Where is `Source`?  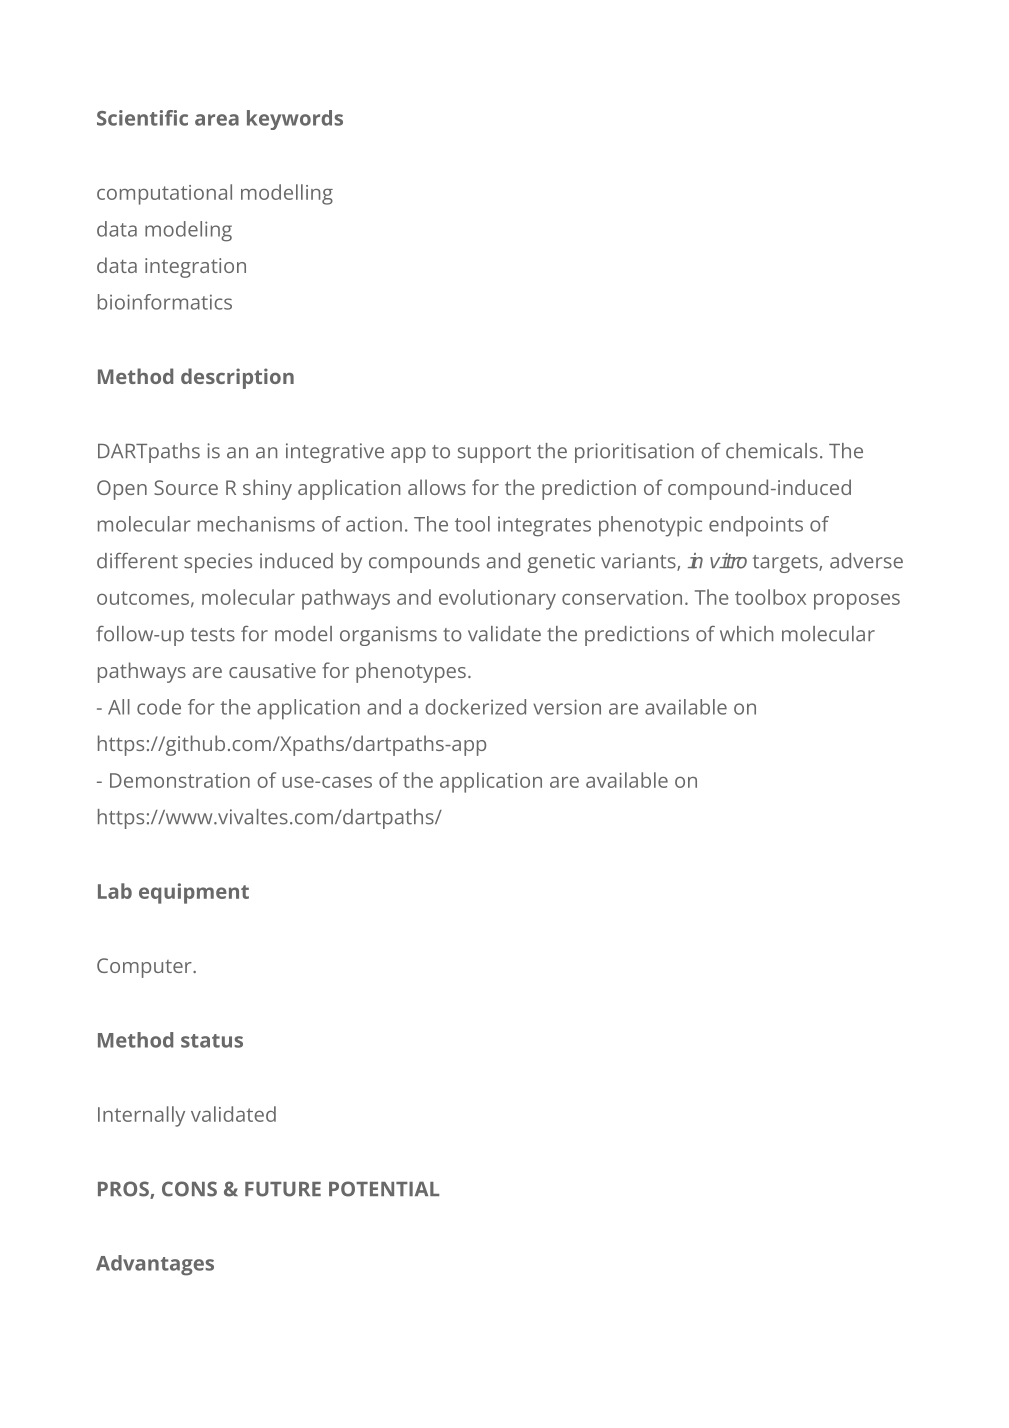
Source is located at coordinates (186, 487).
